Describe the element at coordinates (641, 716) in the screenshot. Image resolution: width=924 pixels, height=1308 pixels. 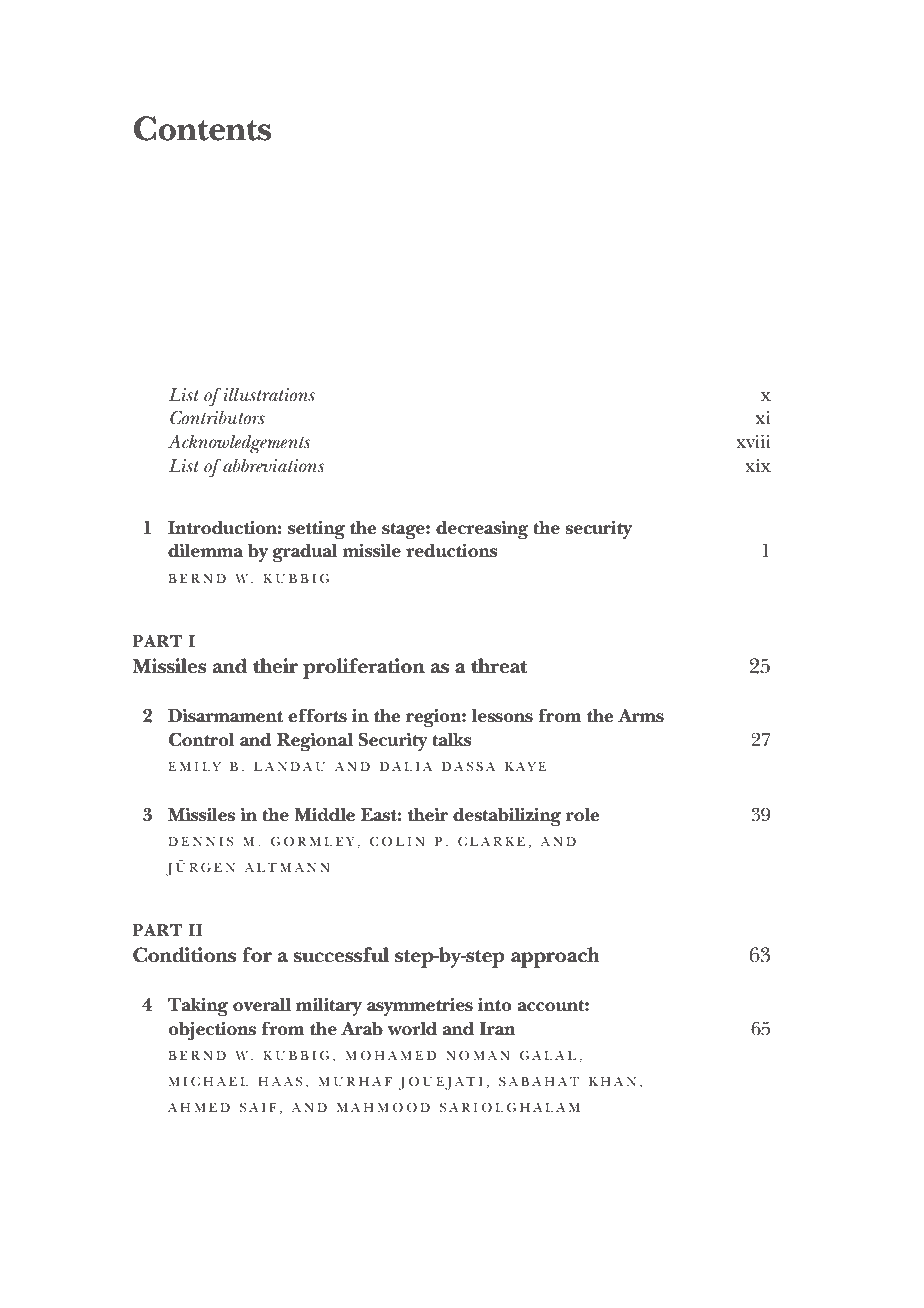
I see `Arms` at that location.
